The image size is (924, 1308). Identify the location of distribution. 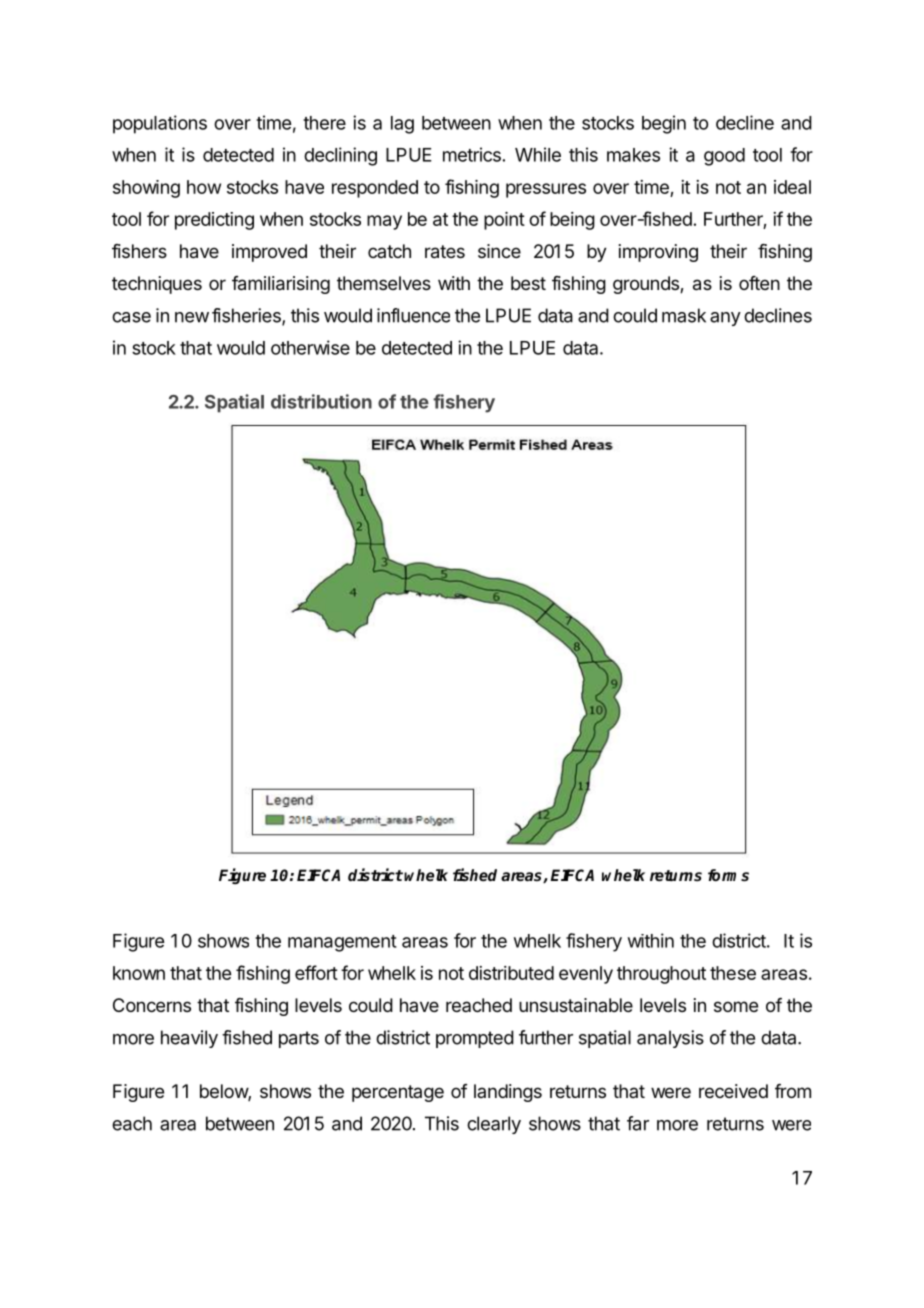
(321, 401).
